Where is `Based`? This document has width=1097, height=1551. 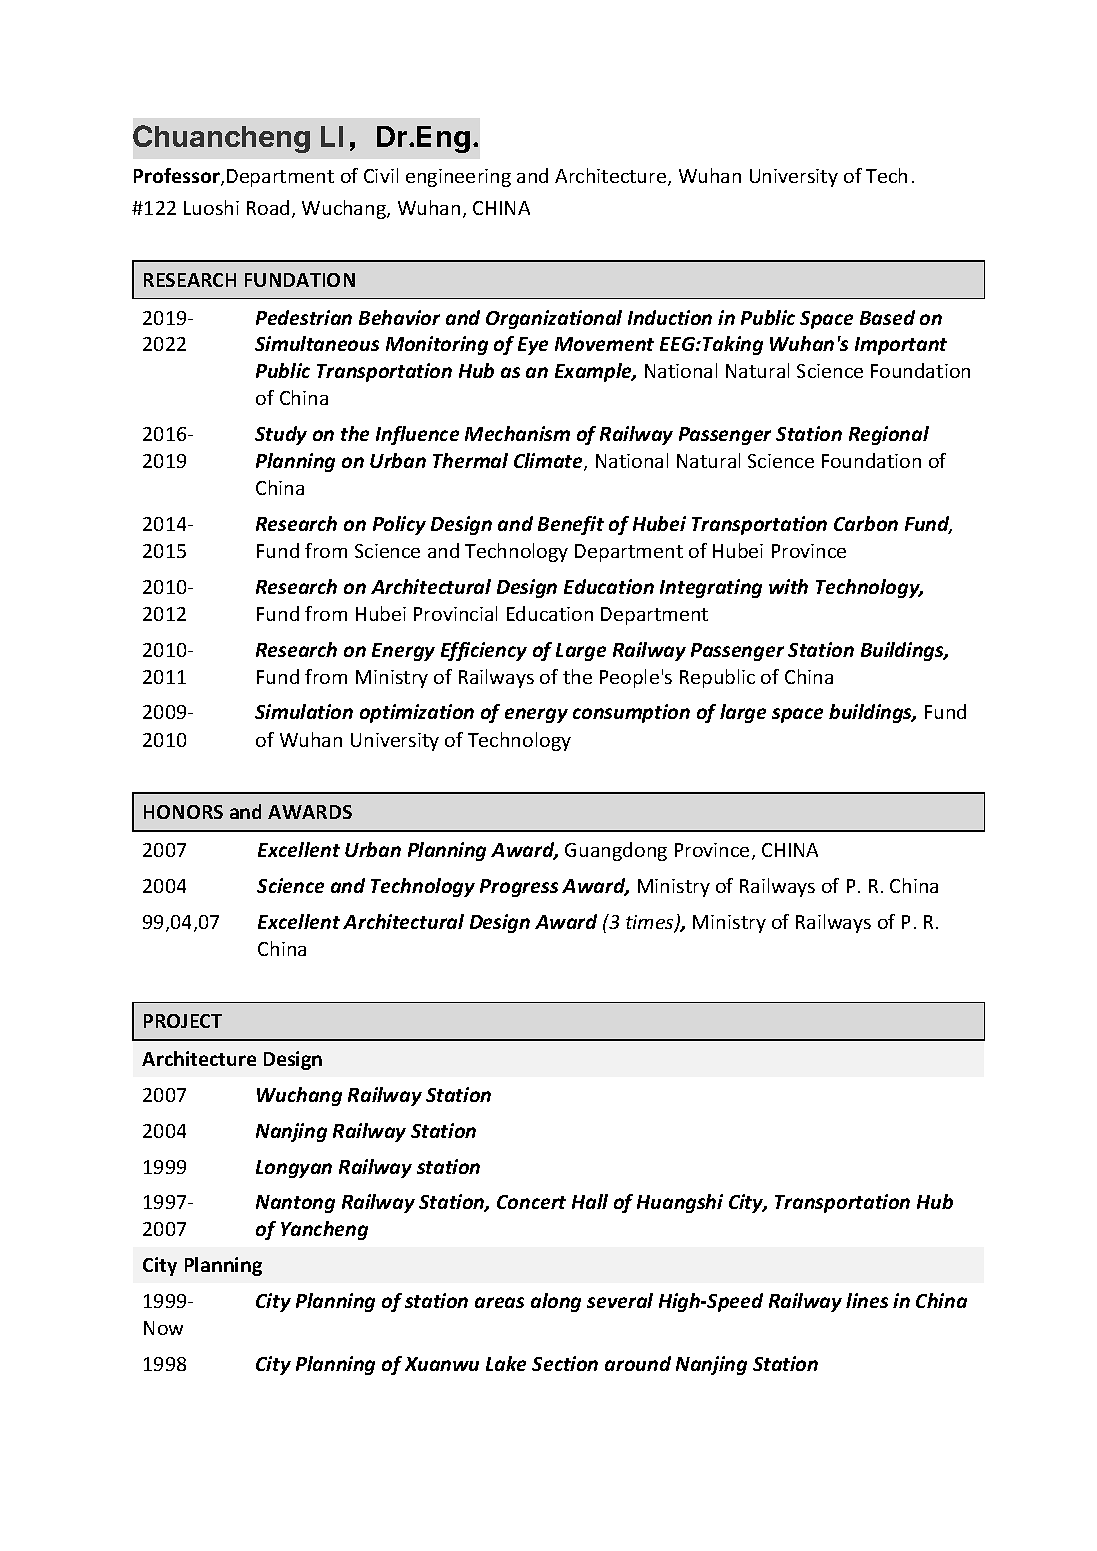 Based is located at coordinates (887, 317).
